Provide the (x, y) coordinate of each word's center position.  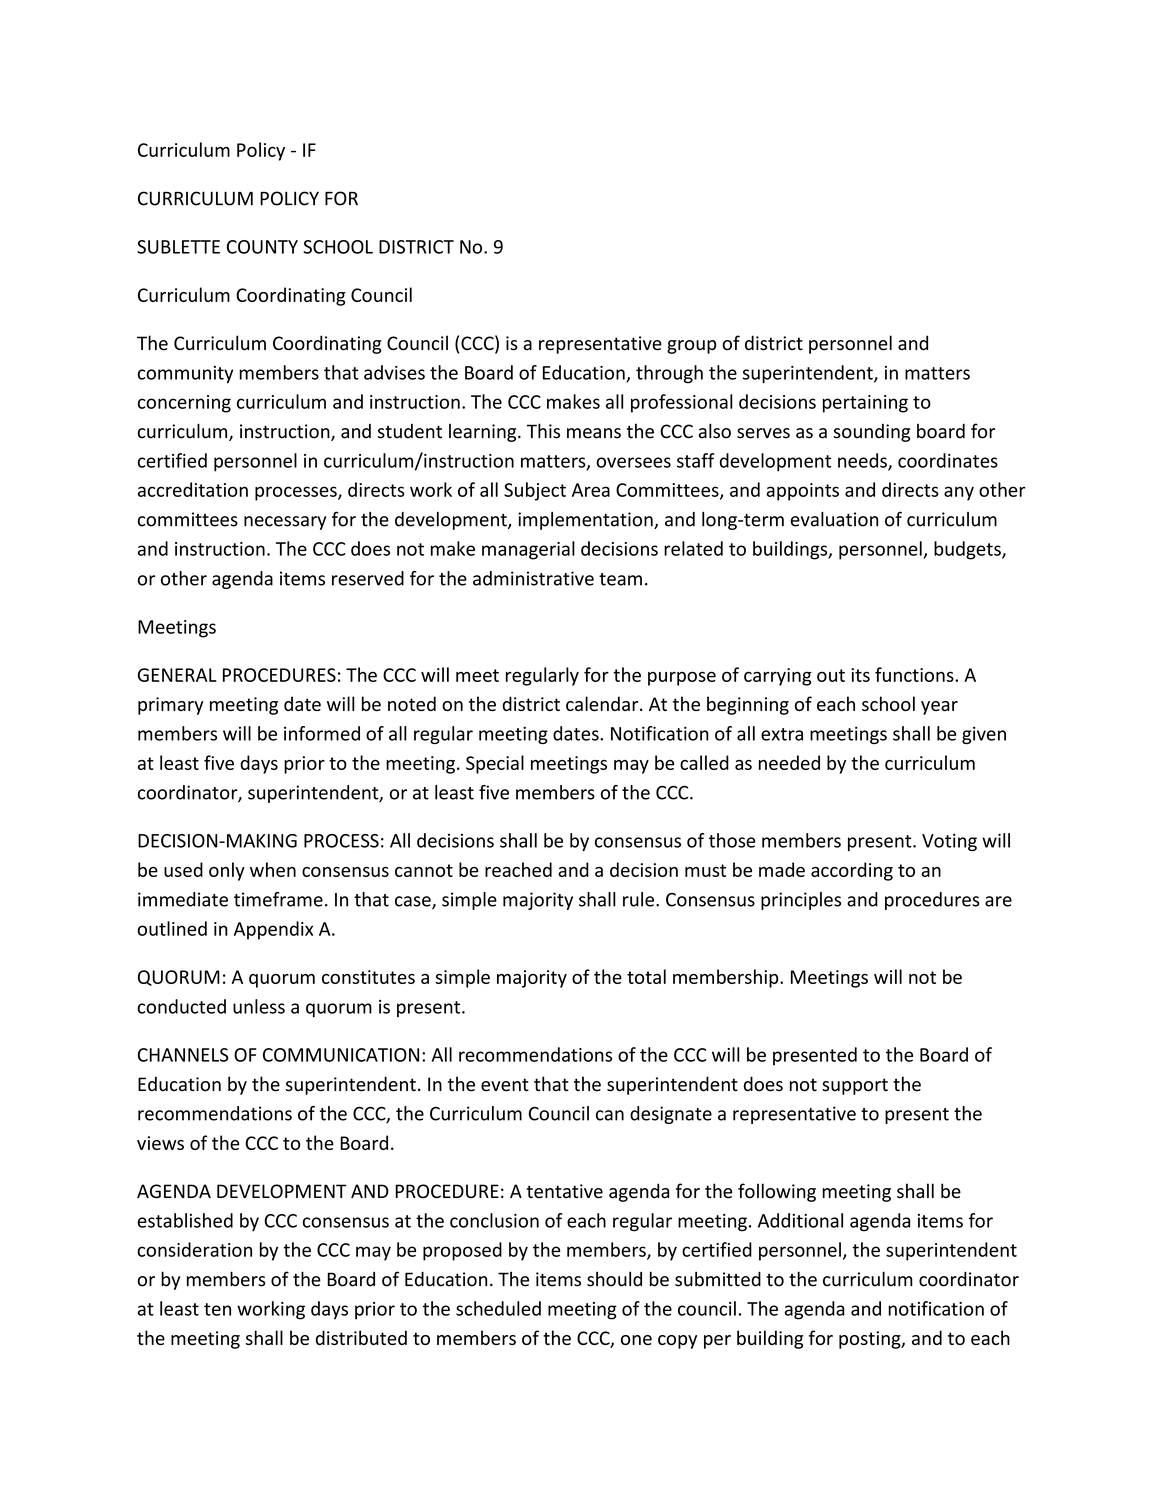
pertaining (865, 404)
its (860, 675)
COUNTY (262, 247)
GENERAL (177, 675)
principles (801, 901)
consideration (194, 1249)
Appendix (273, 930)
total (646, 976)
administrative (533, 578)
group (691, 347)
